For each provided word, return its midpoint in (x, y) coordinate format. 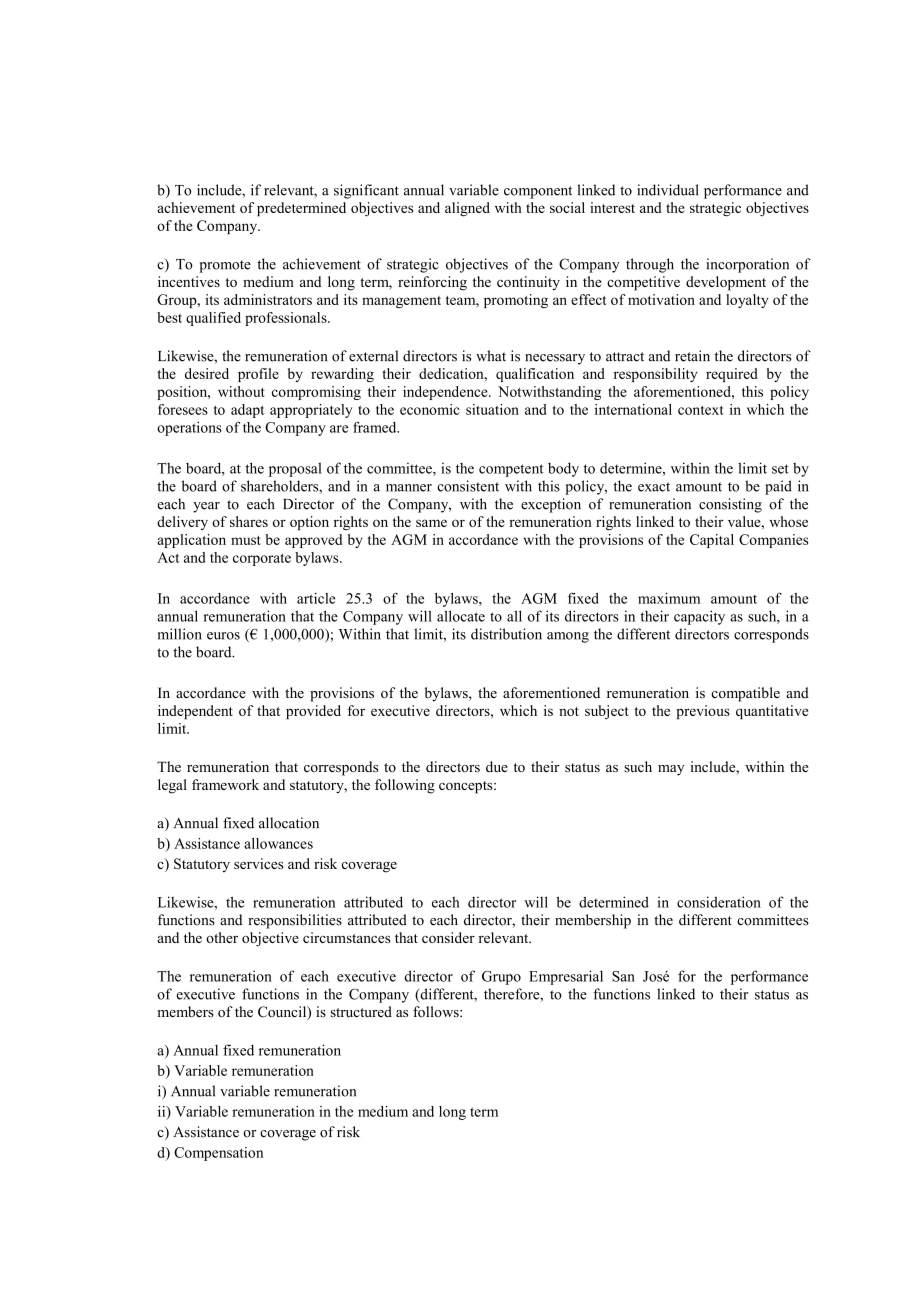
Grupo (501, 978)
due (497, 766)
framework (225, 784)
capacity (699, 617)
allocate (461, 616)
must (246, 540)
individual (667, 190)
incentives (189, 281)
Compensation (218, 1154)
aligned (467, 209)
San (623, 976)
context (701, 410)
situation (492, 409)
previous (703, 712)
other (222, 937)
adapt (247, 411)
